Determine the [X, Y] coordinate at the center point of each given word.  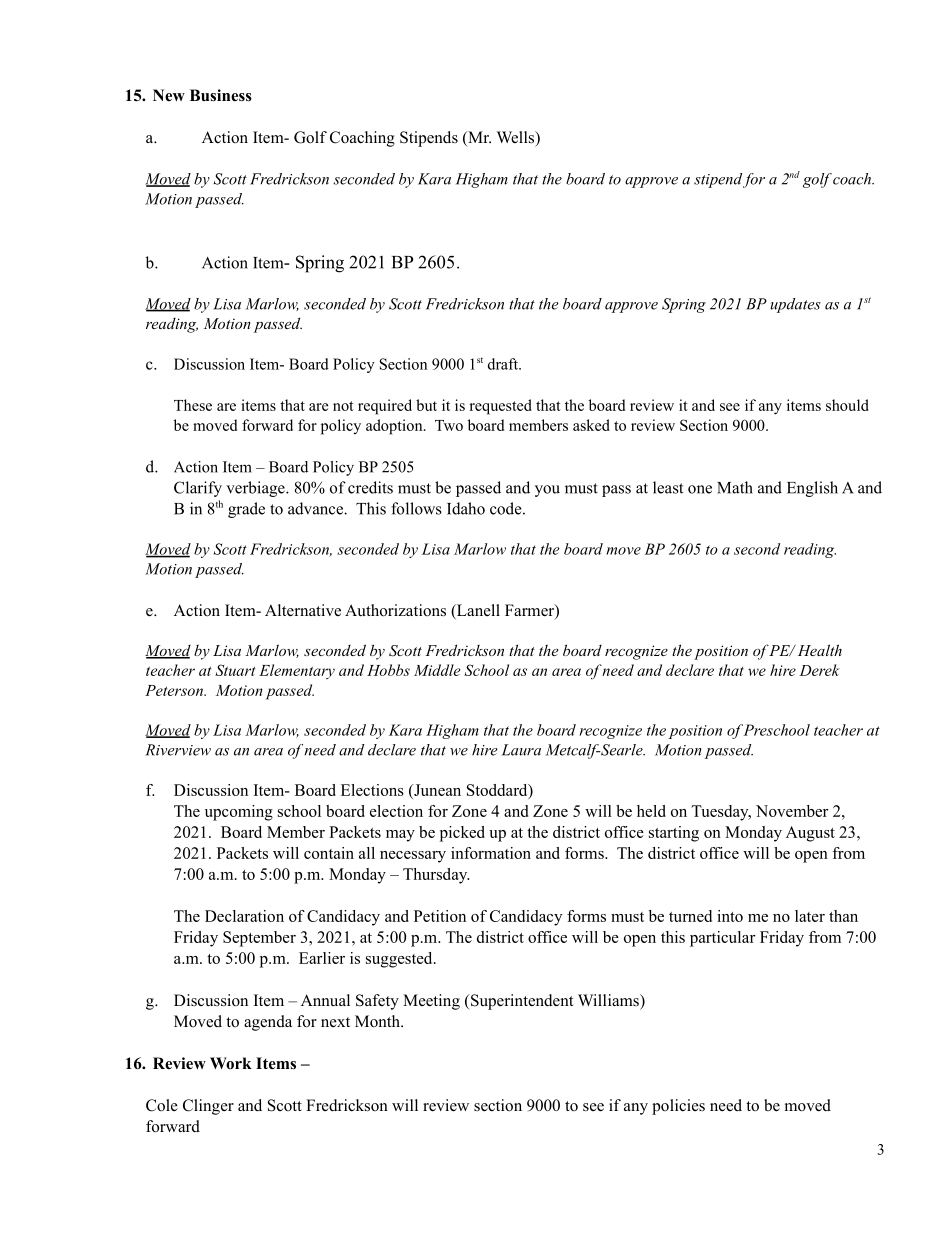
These [193, 405]
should [847, 405]
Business [221, 95]
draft [504, 364]
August [810, 834]
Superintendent [521, 1002]
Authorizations [395, 610]
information [491, 853]
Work [231, 1063]
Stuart [235, 670]
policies [678, 1107]
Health [820, 650]
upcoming [239, 813]
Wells [517, 138]
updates [795, 305]
